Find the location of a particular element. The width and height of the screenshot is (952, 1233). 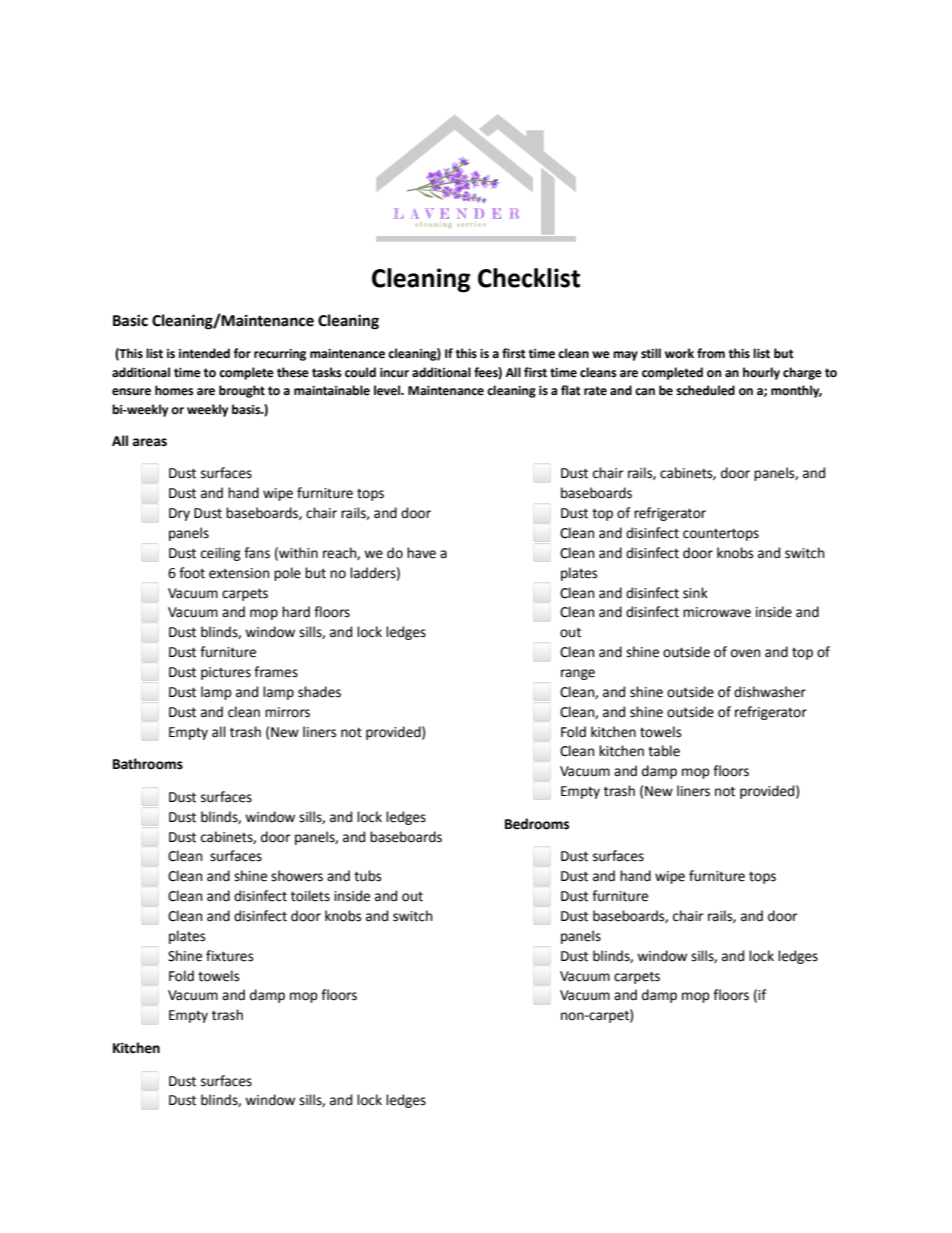

intended is located at coordinates (204, 353).
